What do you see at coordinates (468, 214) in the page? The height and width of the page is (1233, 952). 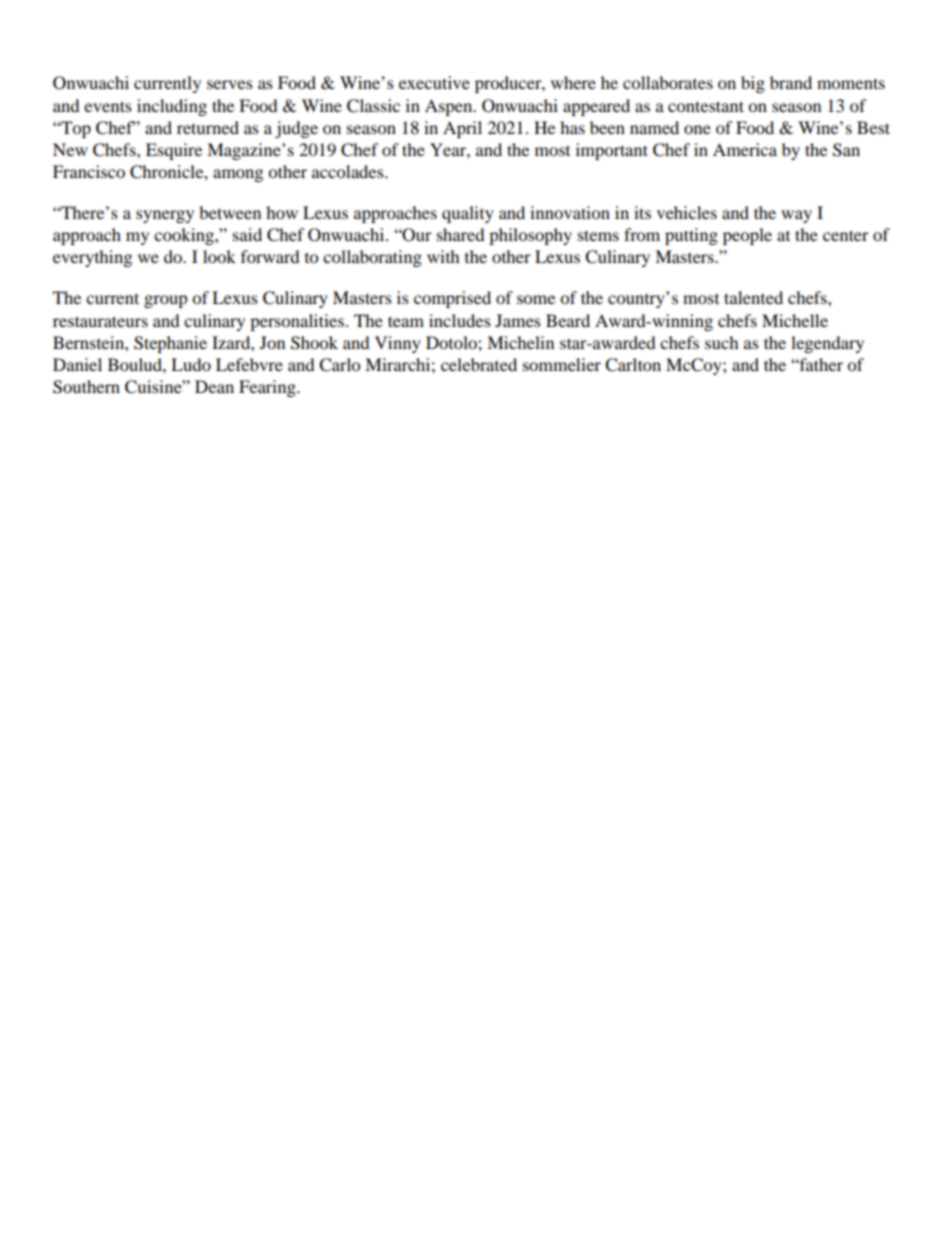 I see `quality` at bounding box center [468, 214].
